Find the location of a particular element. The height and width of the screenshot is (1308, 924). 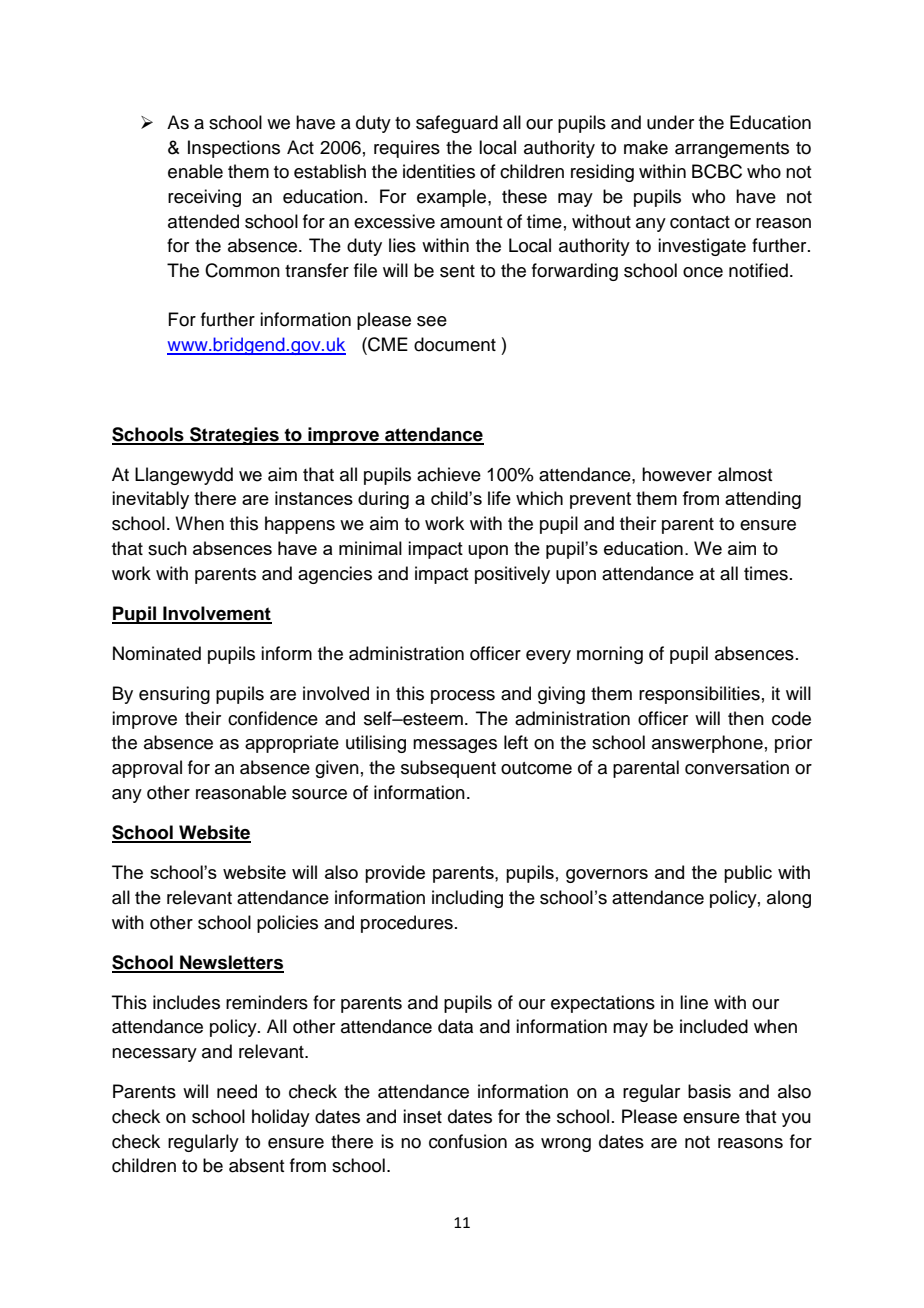

Inspections is located at coordinates (234, 149).
